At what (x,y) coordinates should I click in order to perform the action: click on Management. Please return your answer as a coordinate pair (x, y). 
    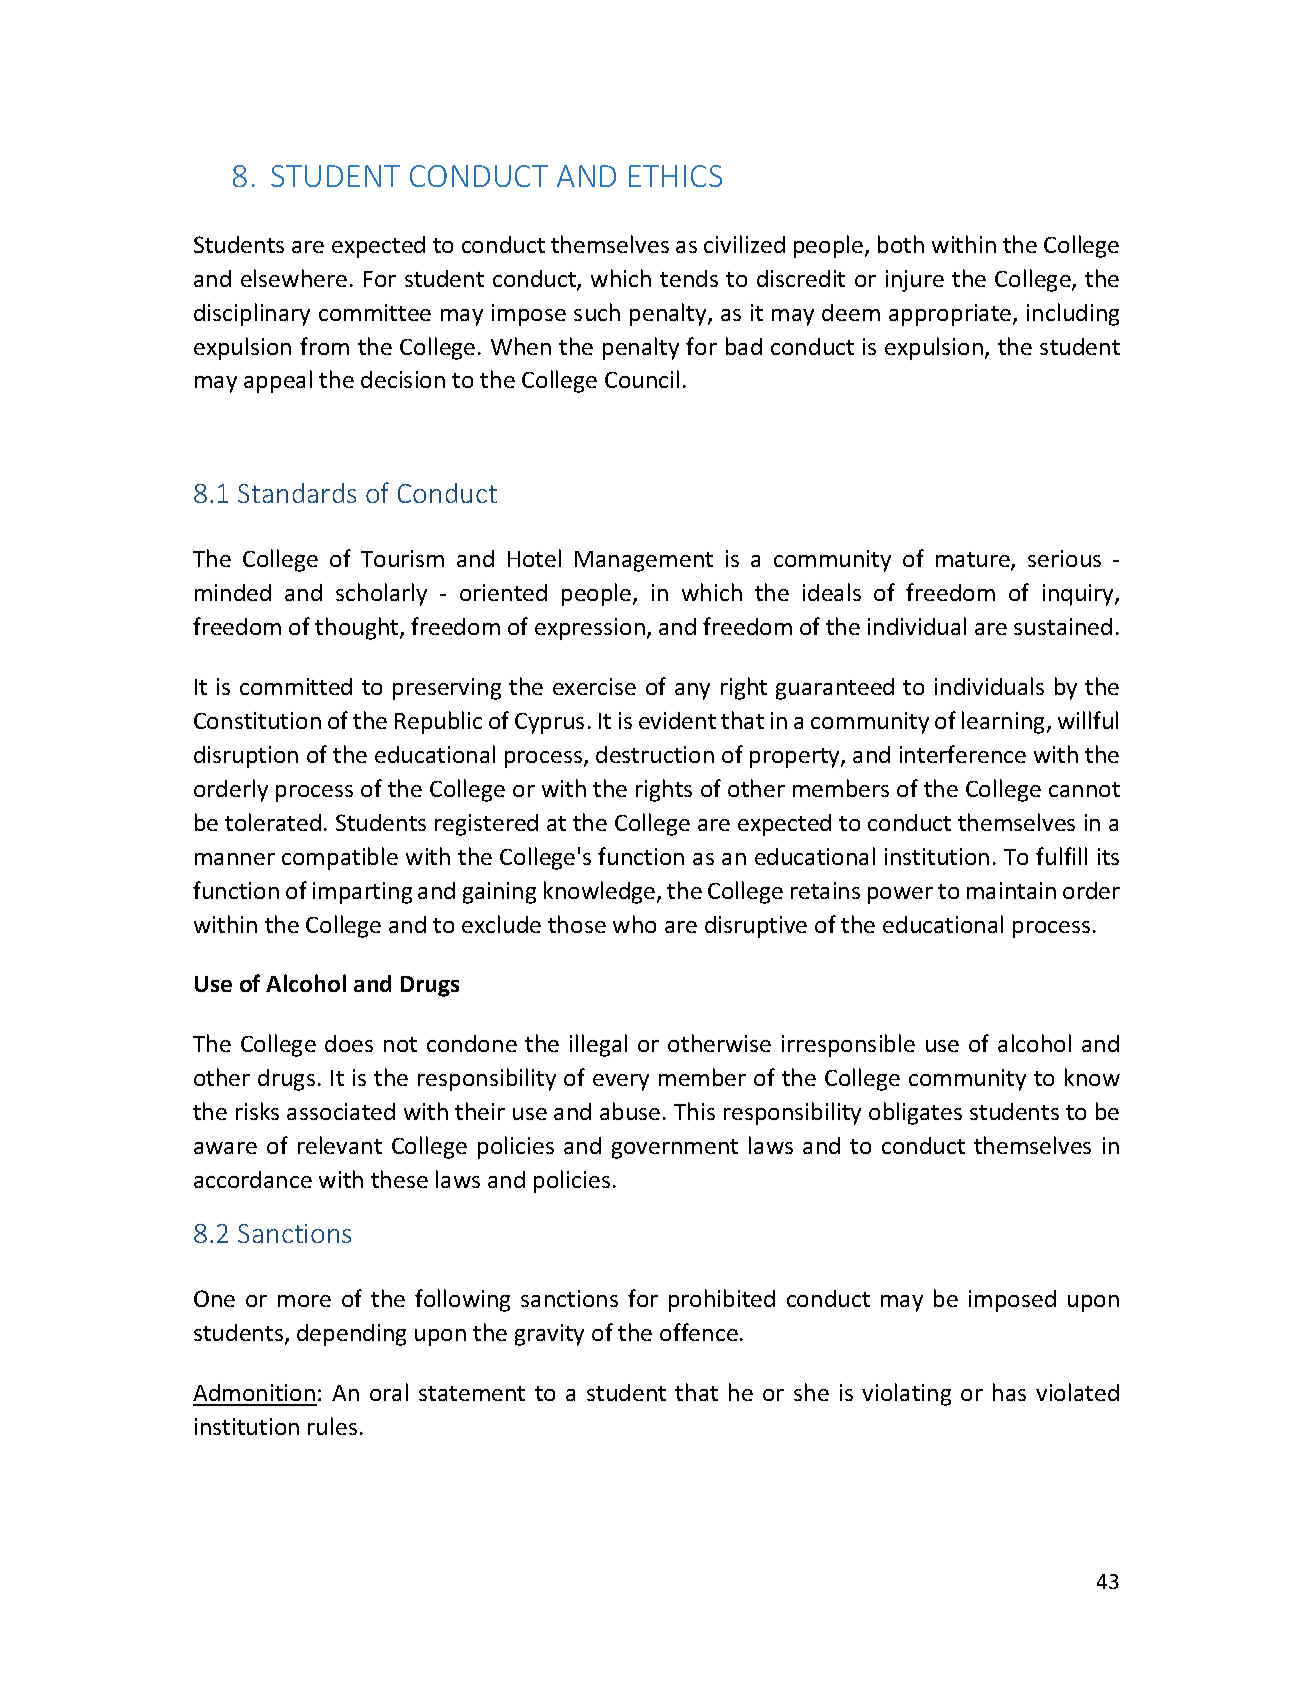
    Looking at the image, I should click on (644, 561).
